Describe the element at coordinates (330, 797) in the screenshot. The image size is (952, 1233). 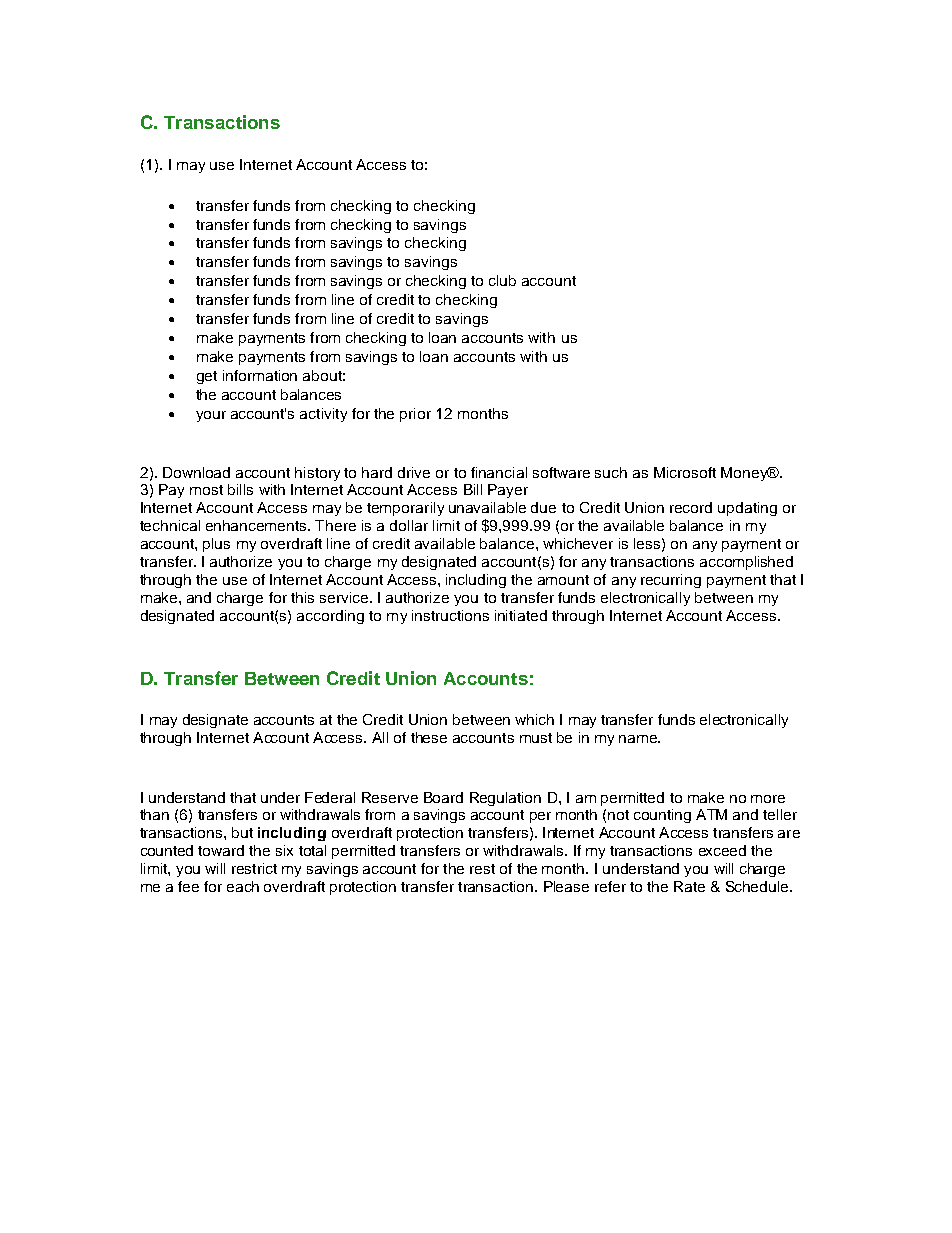
I see `Federal` at that location.
